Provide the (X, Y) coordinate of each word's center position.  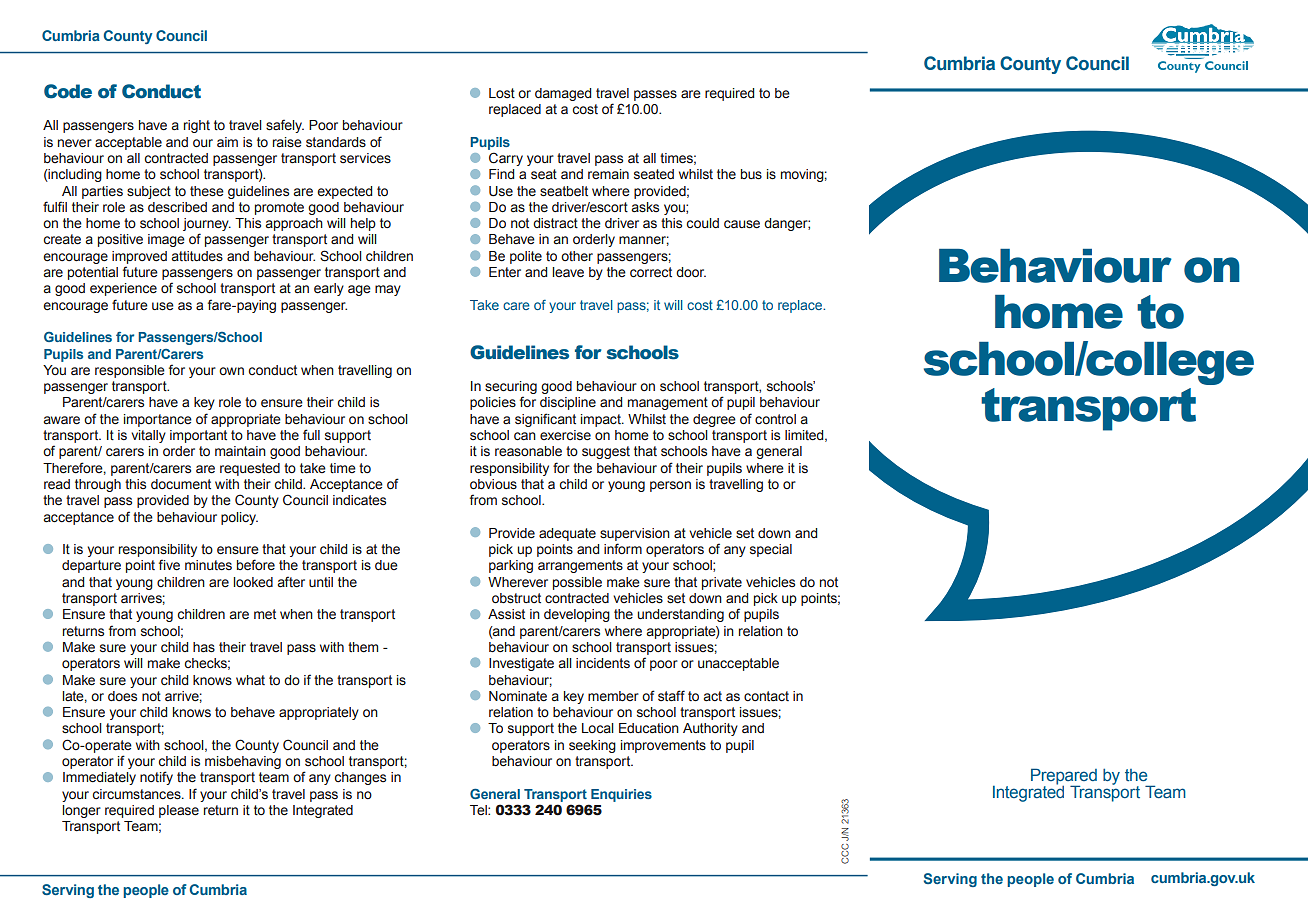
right (197, 126)
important (198, 436)
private (722, 583)
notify (156, 778)
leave (568, 272)
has (204, 647)
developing (577, 615)
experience (123, 289)
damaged (563, 94)
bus (751, 174)
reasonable (528, 451)
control (775, 419)
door (691, 272)
